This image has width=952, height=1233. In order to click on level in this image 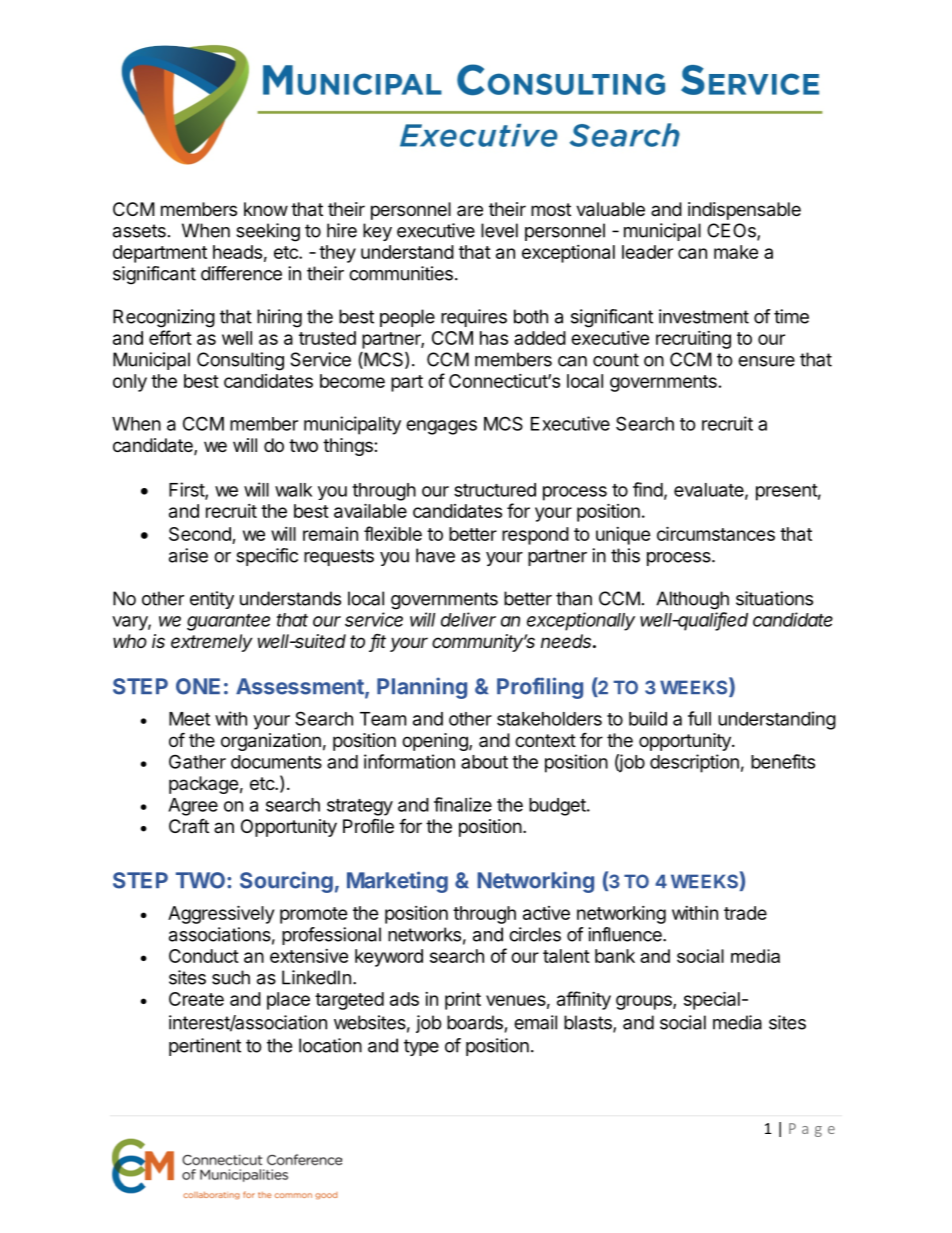, I will do `click(499, 230)`.
